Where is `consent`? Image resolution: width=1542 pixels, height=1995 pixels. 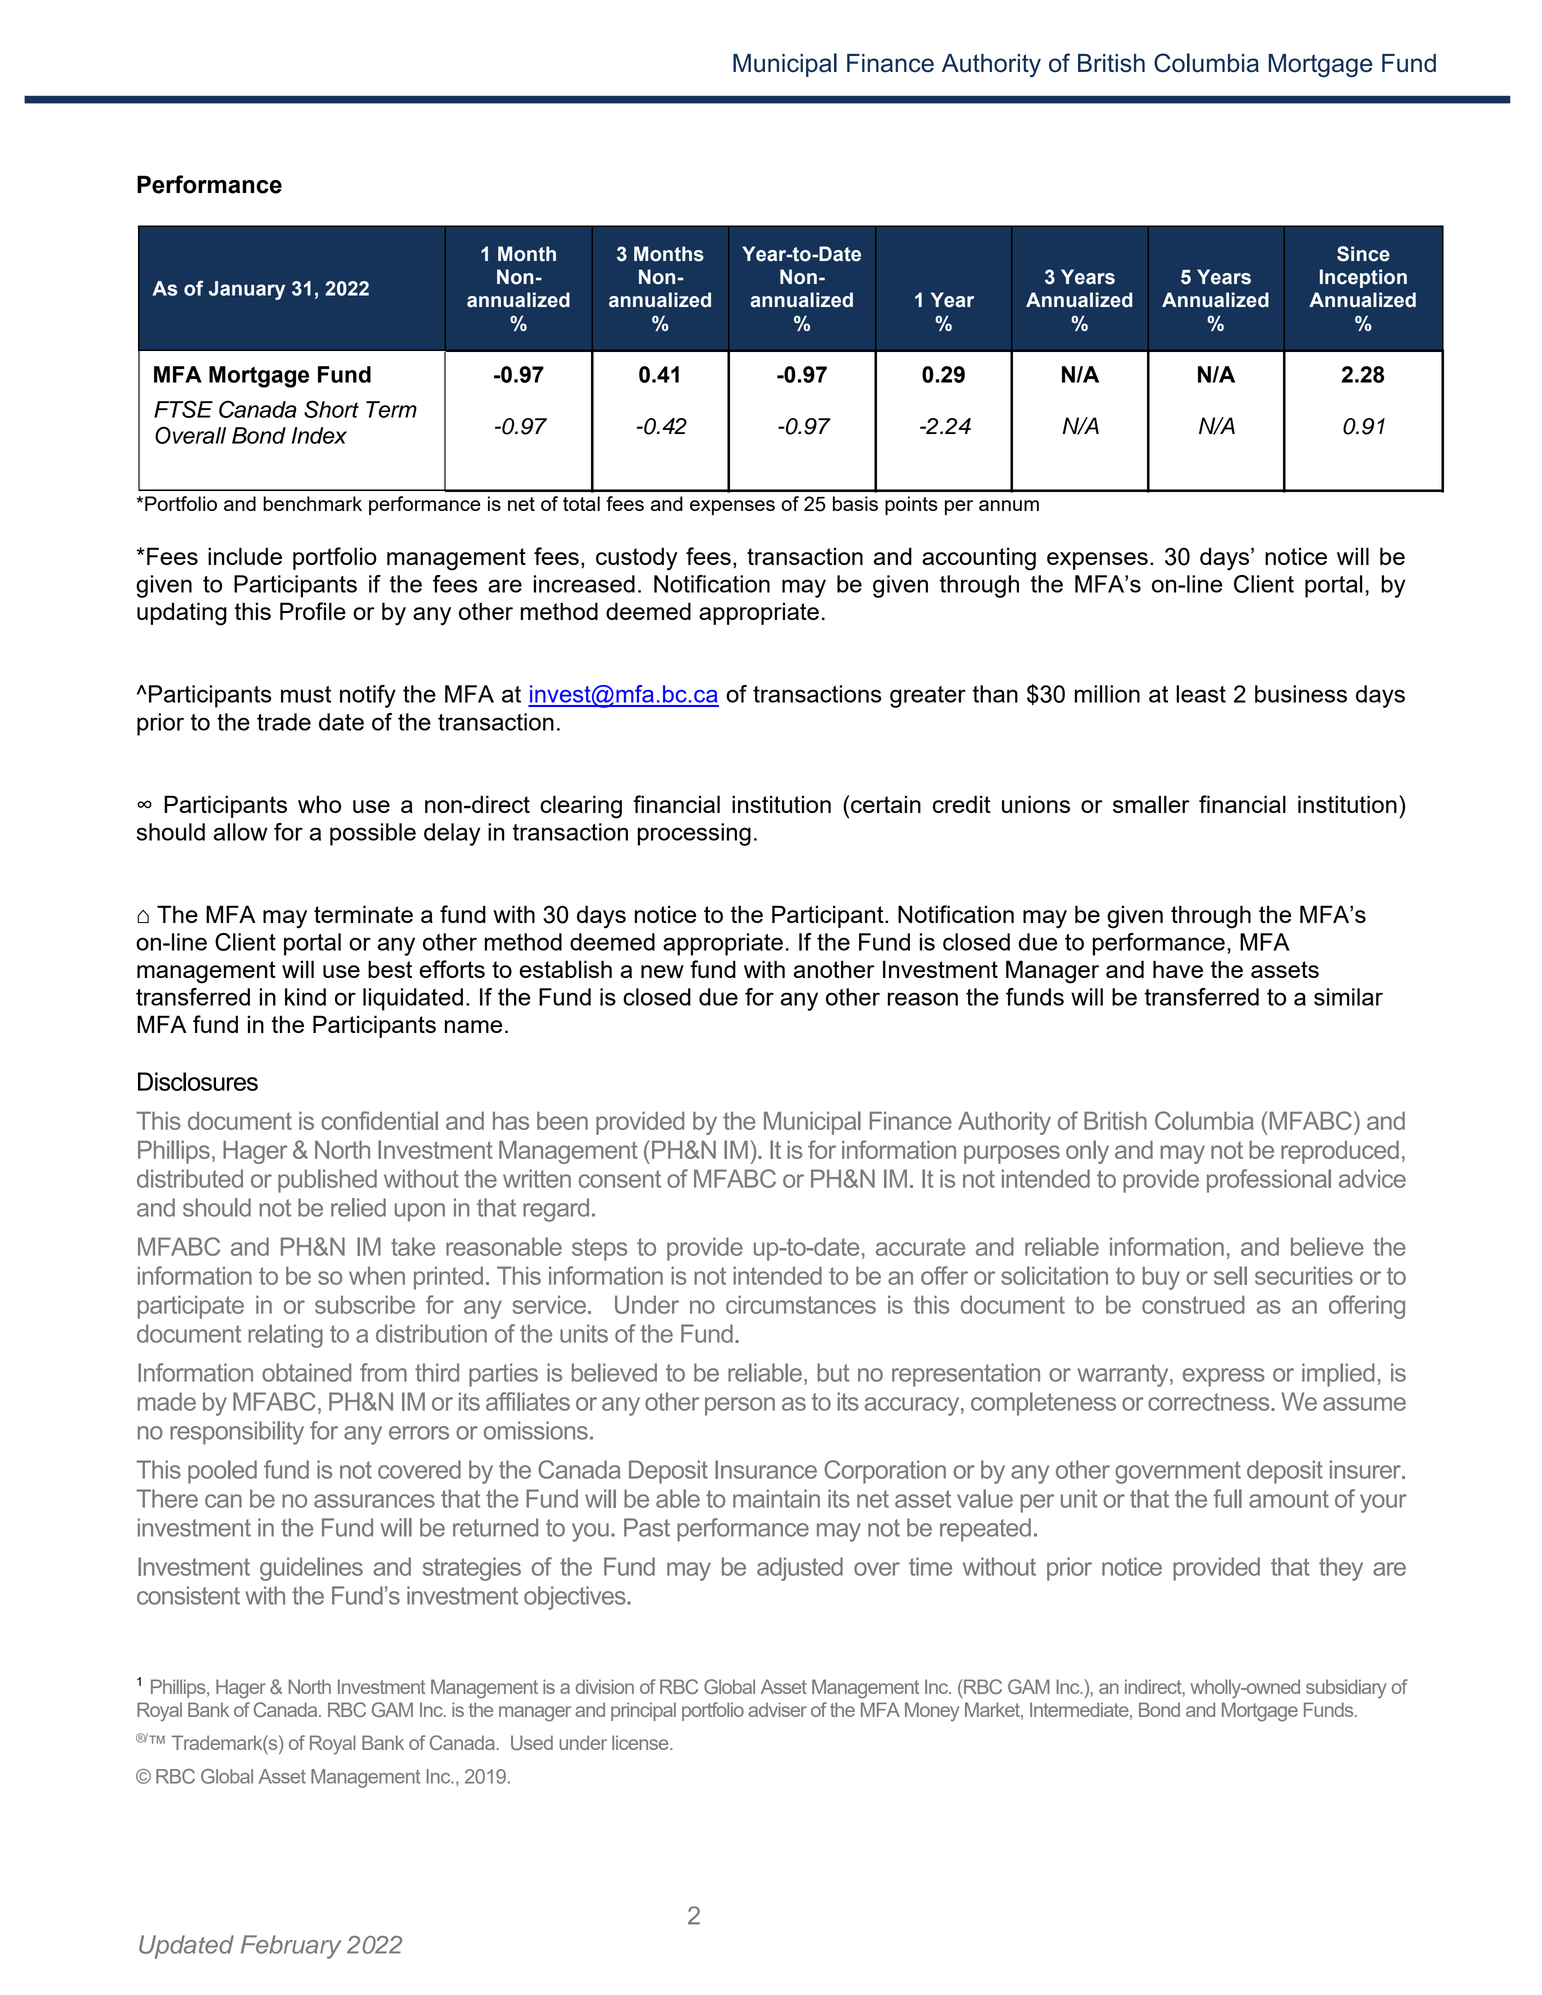
consent is located at coordinates (620, 1179).
